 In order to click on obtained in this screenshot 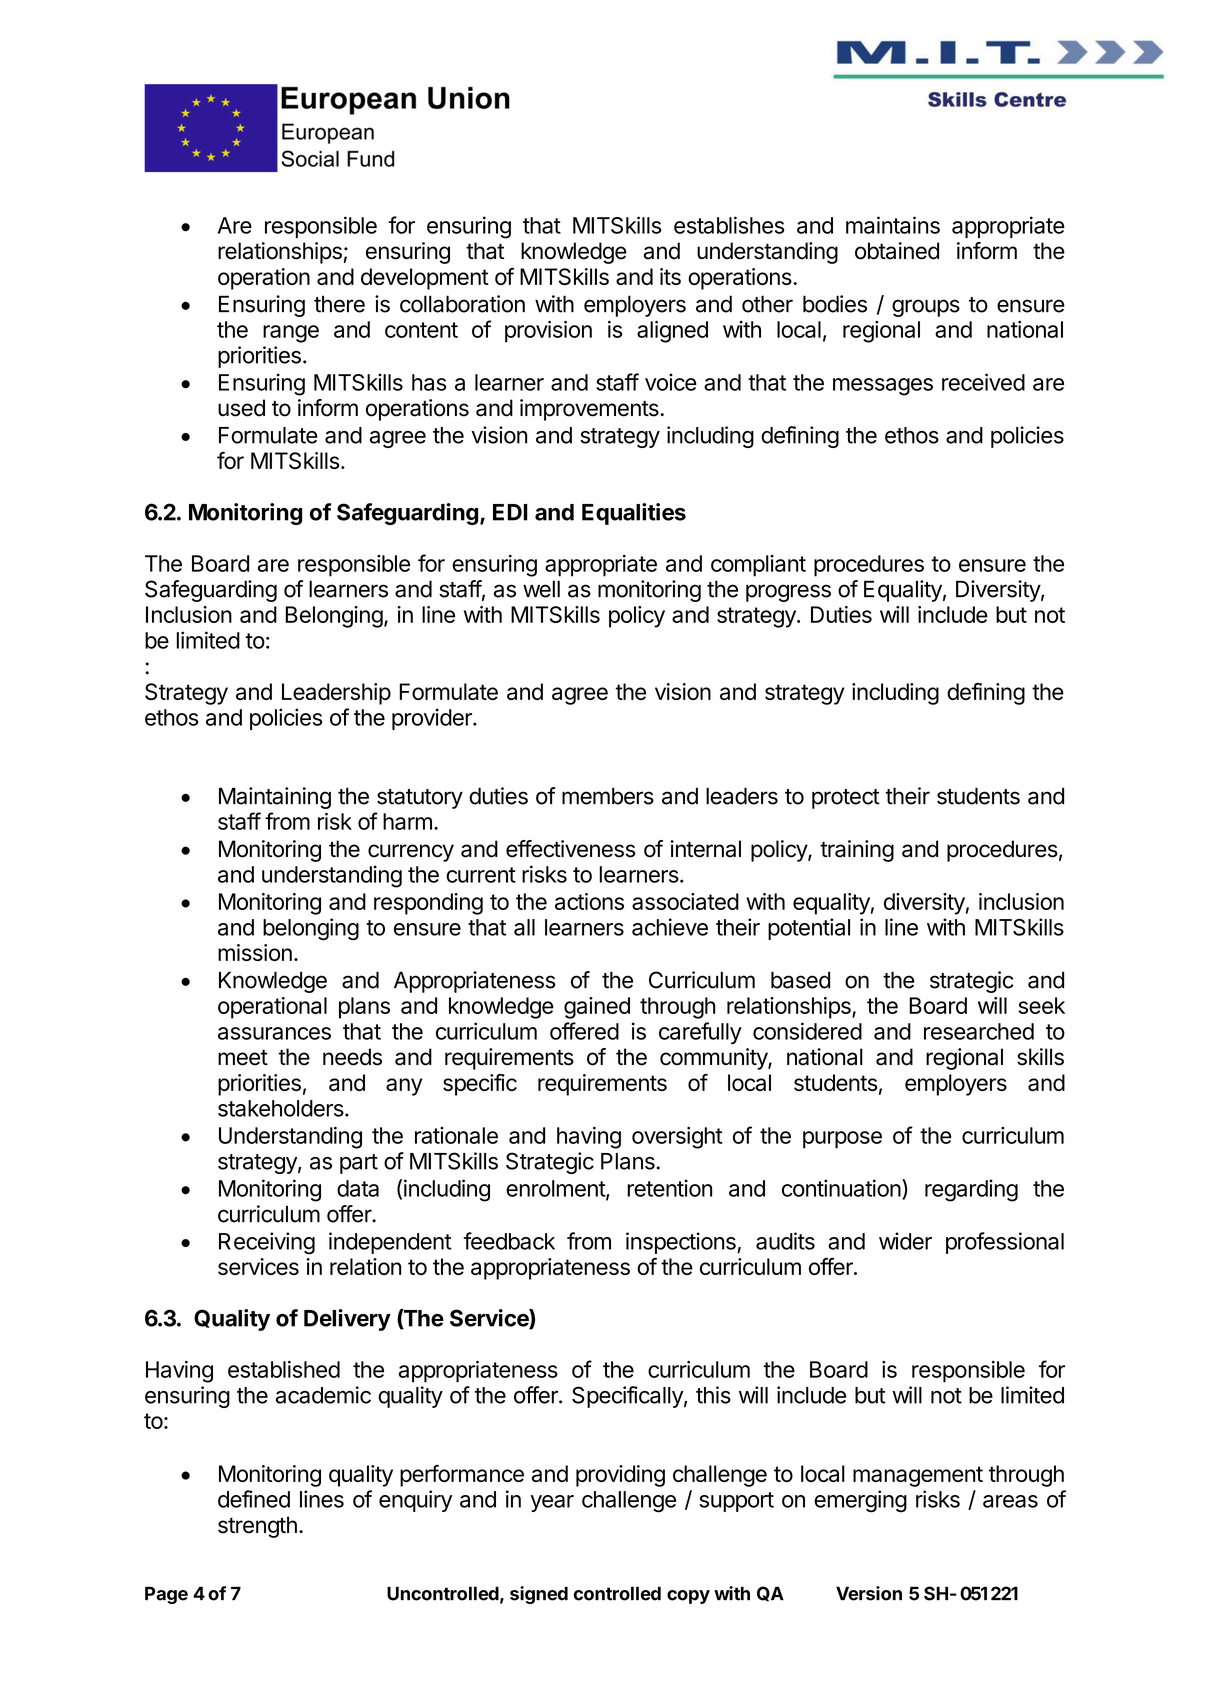, I will do `click(897, 251)`.
